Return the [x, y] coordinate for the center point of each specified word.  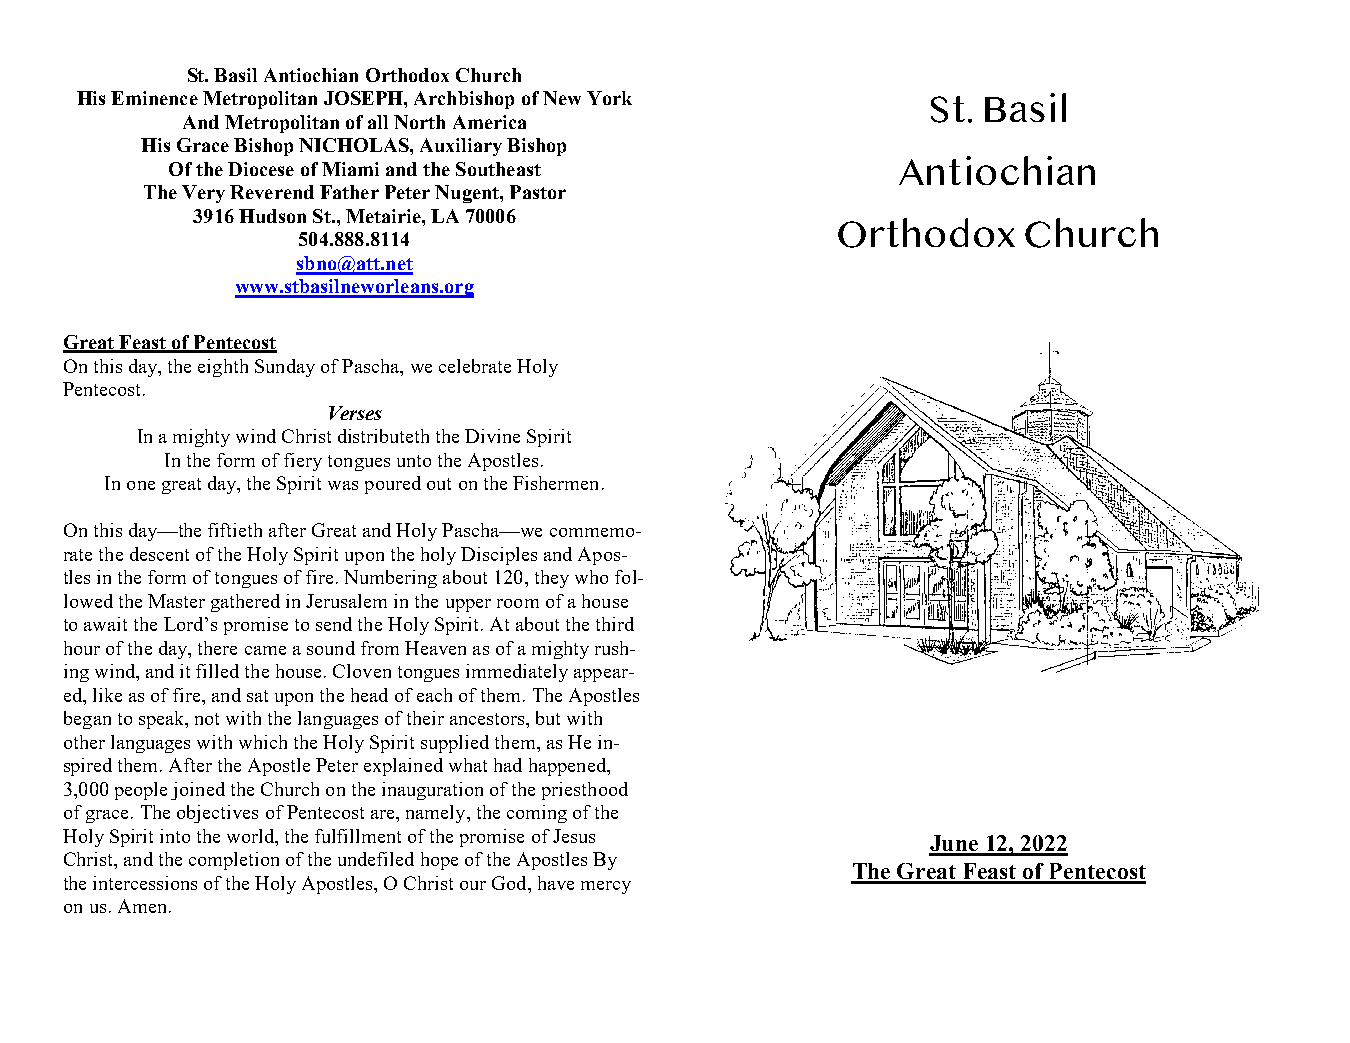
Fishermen [555, 483]
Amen [142, 906]
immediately [517, 673]
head [369, 695]
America [489, 122]
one [141, 485]
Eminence [154, 98]
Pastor [538, 192]
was [343, 485]
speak [163, 720]
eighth [223, 368]
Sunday [285, 368]
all [378, 122]
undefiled [376, 859]
